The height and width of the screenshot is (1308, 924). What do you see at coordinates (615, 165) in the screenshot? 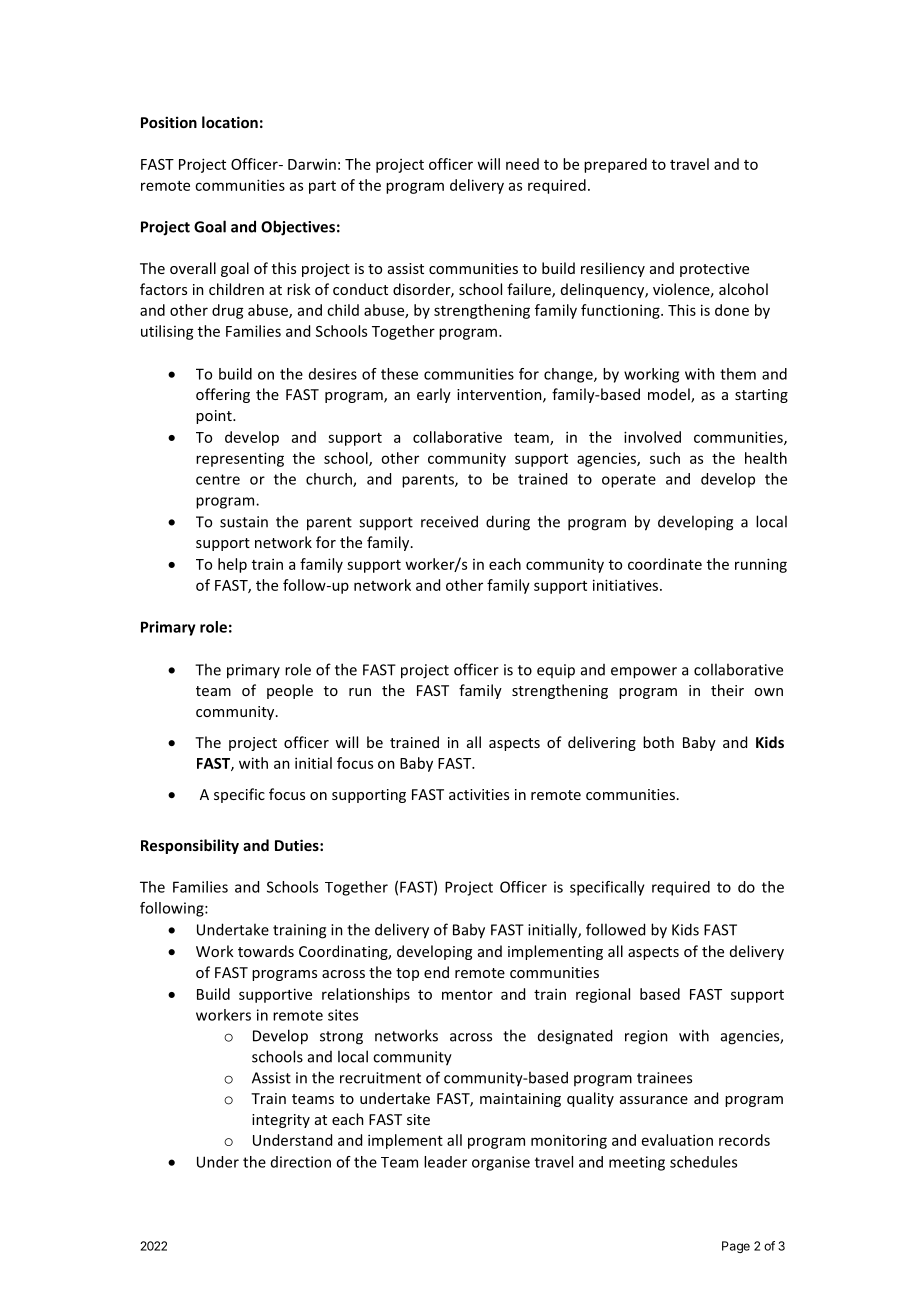
I see `prepared` at bounding box center [615, 165].
